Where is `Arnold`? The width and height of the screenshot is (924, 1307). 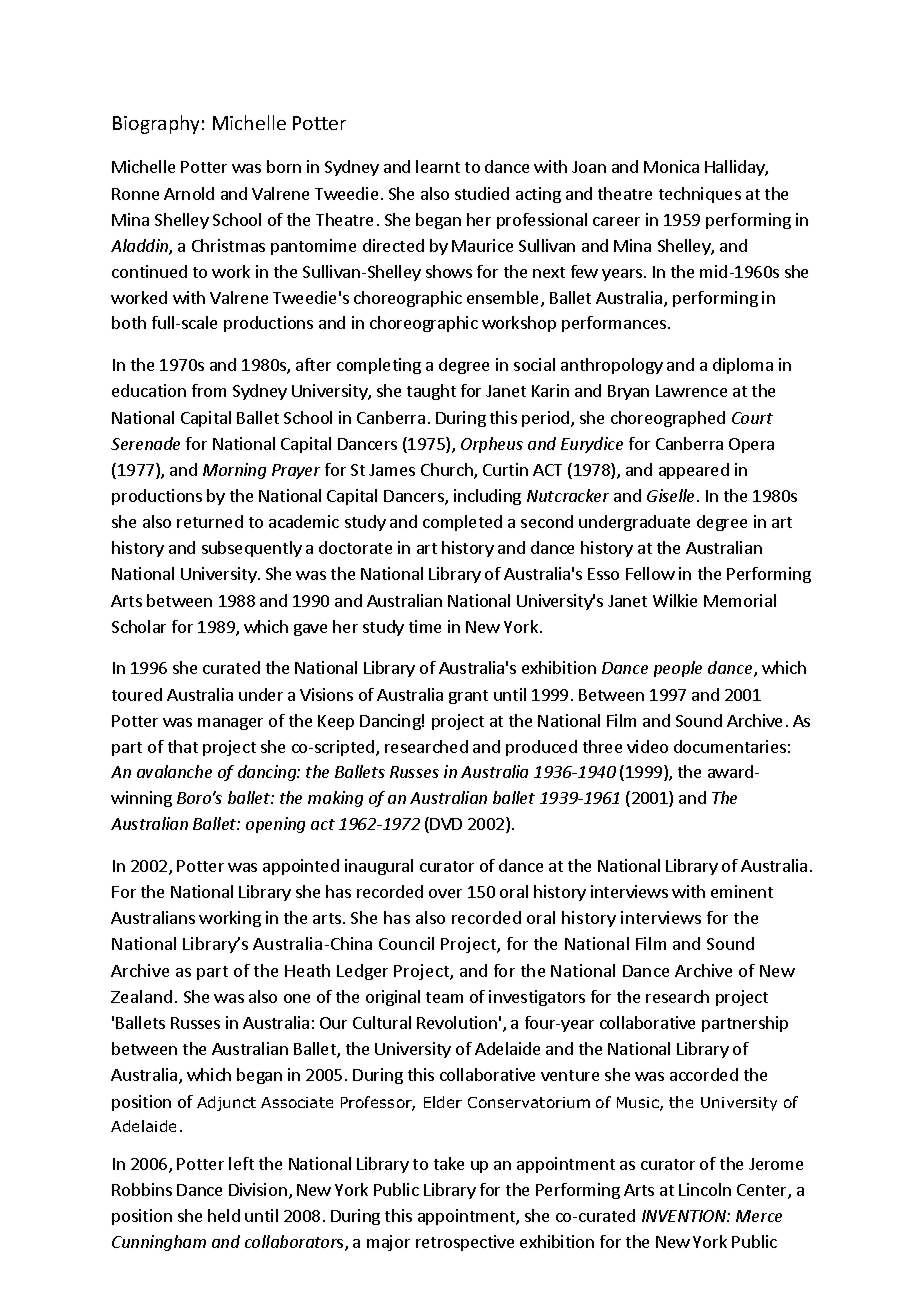 Arnold is located at coordinates (189, 193).
